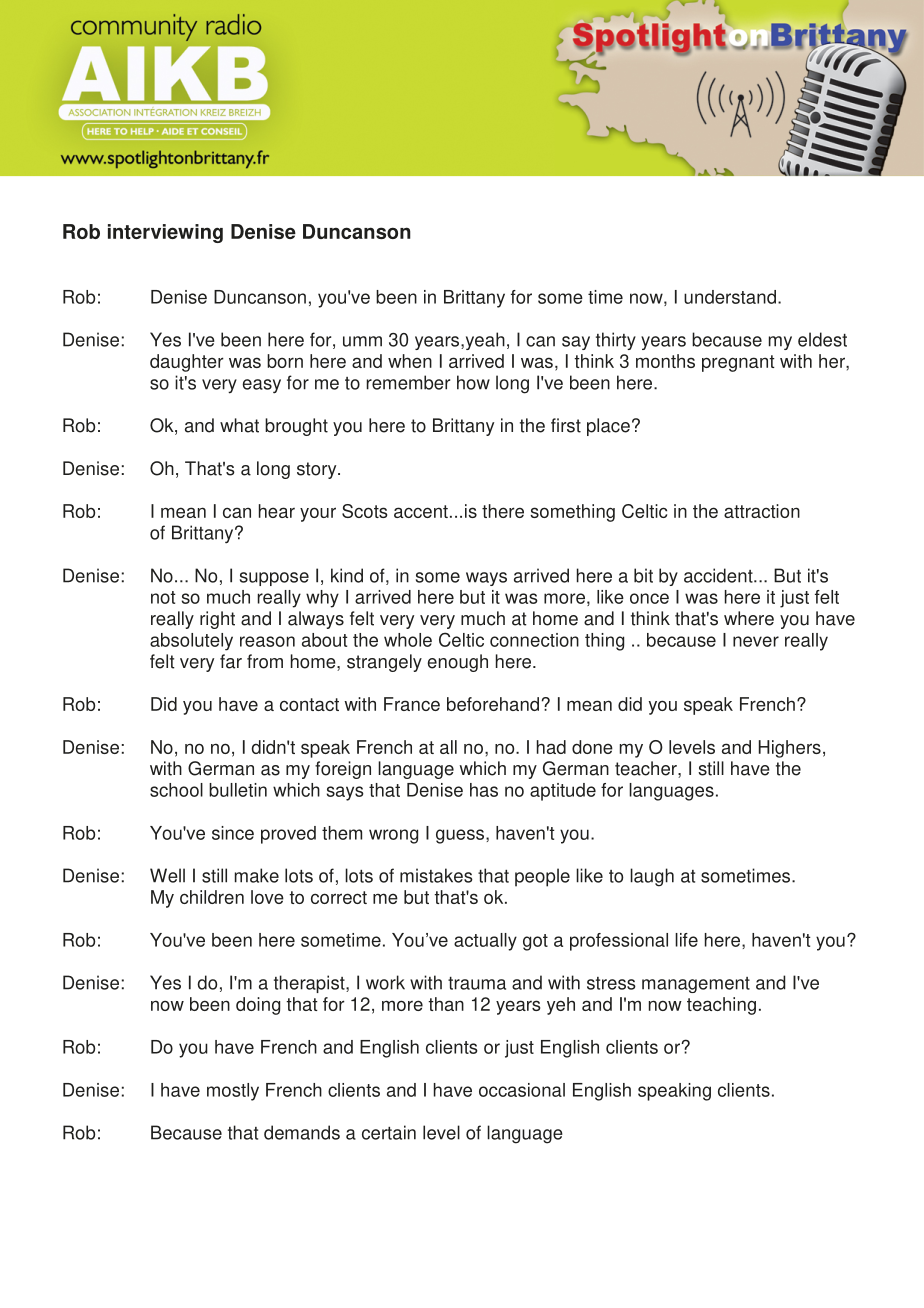  Describe the element at coordinates (231, 661) in the screenshot. I see `far` at that location.
